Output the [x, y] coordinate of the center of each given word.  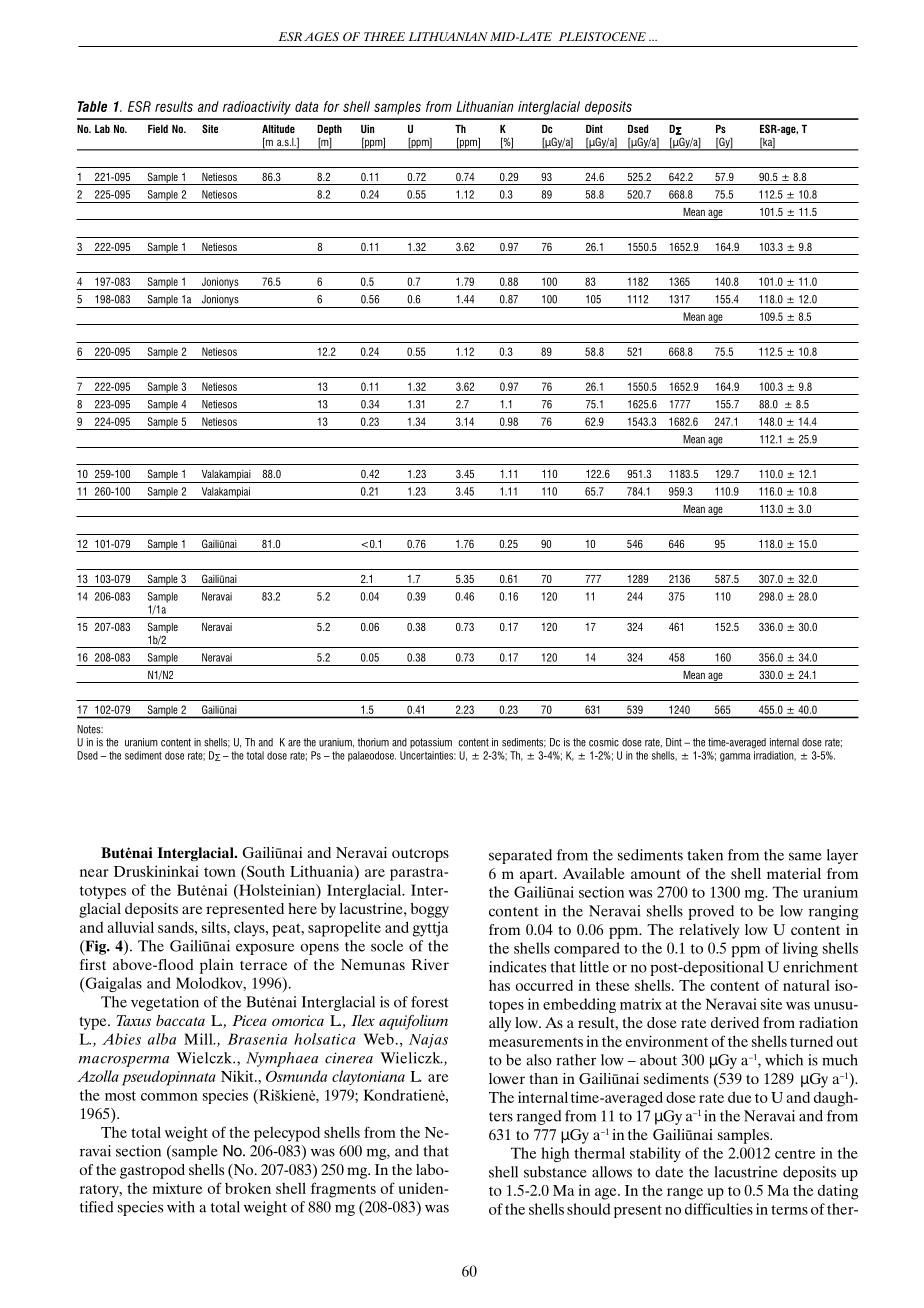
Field [158, 129]
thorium [373, 742]
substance [555, 1172]
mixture [178, 1188]
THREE [384, 36]
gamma [735, 757]
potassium [431, 743]
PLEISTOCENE [602, 36]
